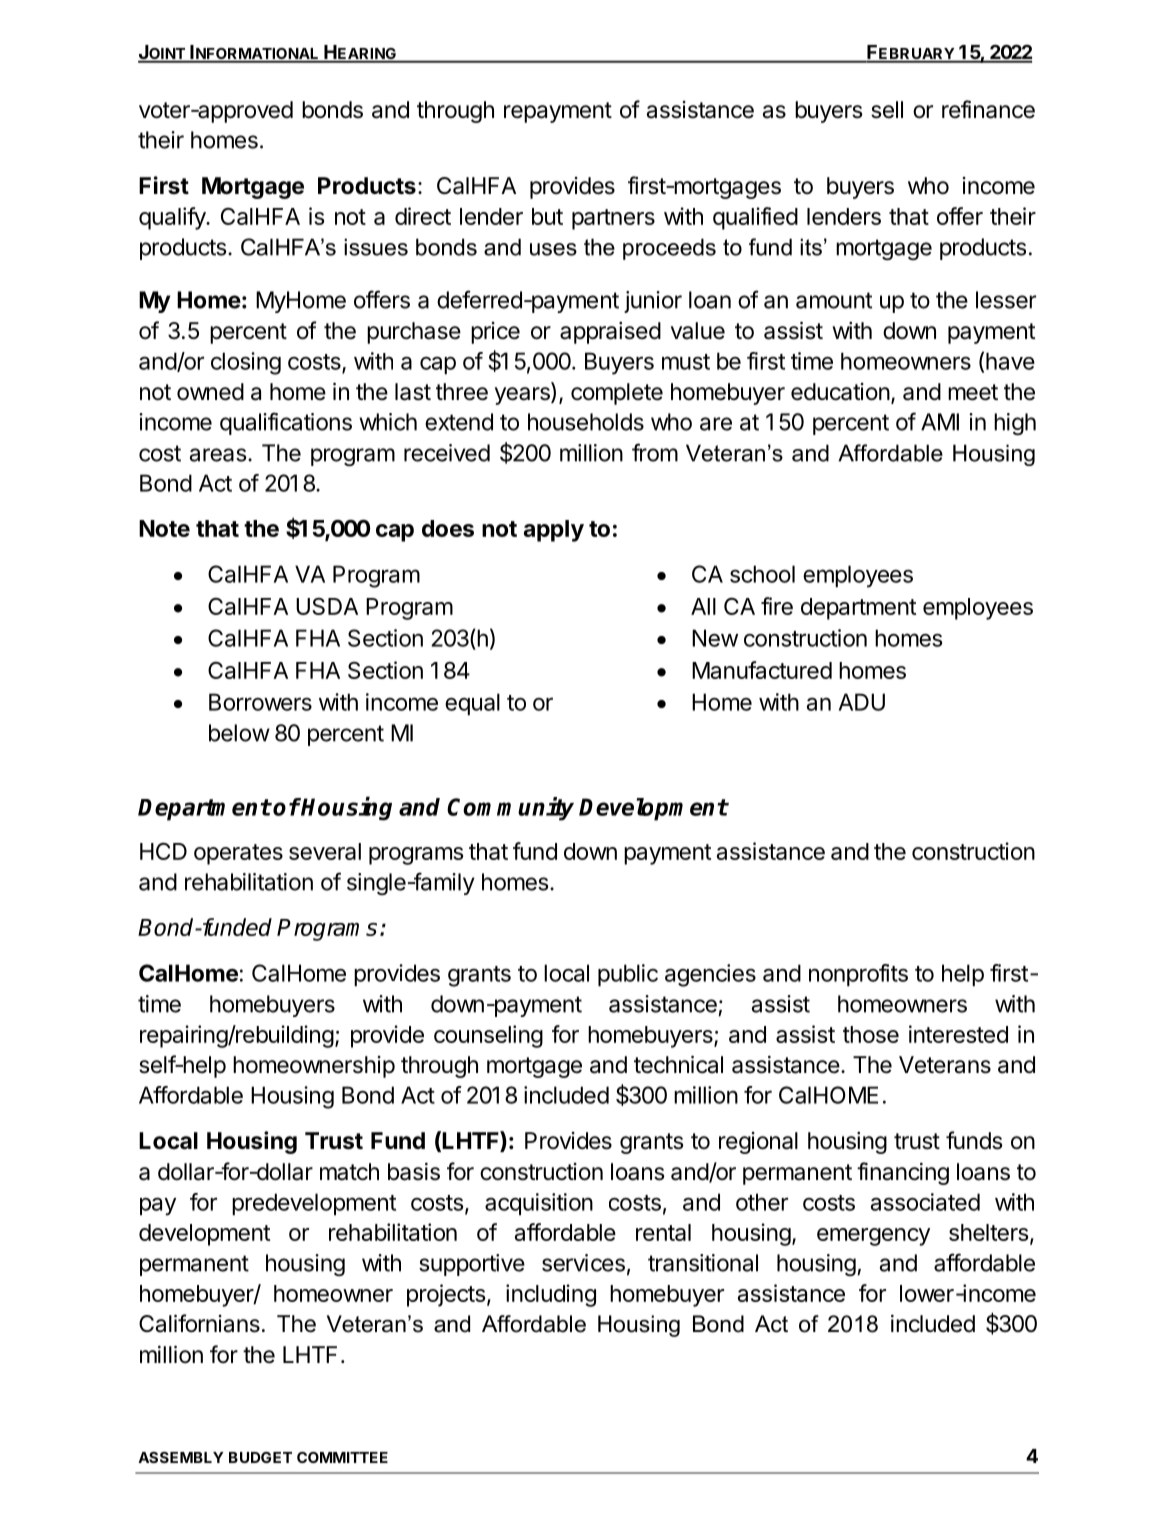 Image resolution: width=1174 pixels, height=1520 pixels. I want to click on BUDGET, so click(260, 1457).
